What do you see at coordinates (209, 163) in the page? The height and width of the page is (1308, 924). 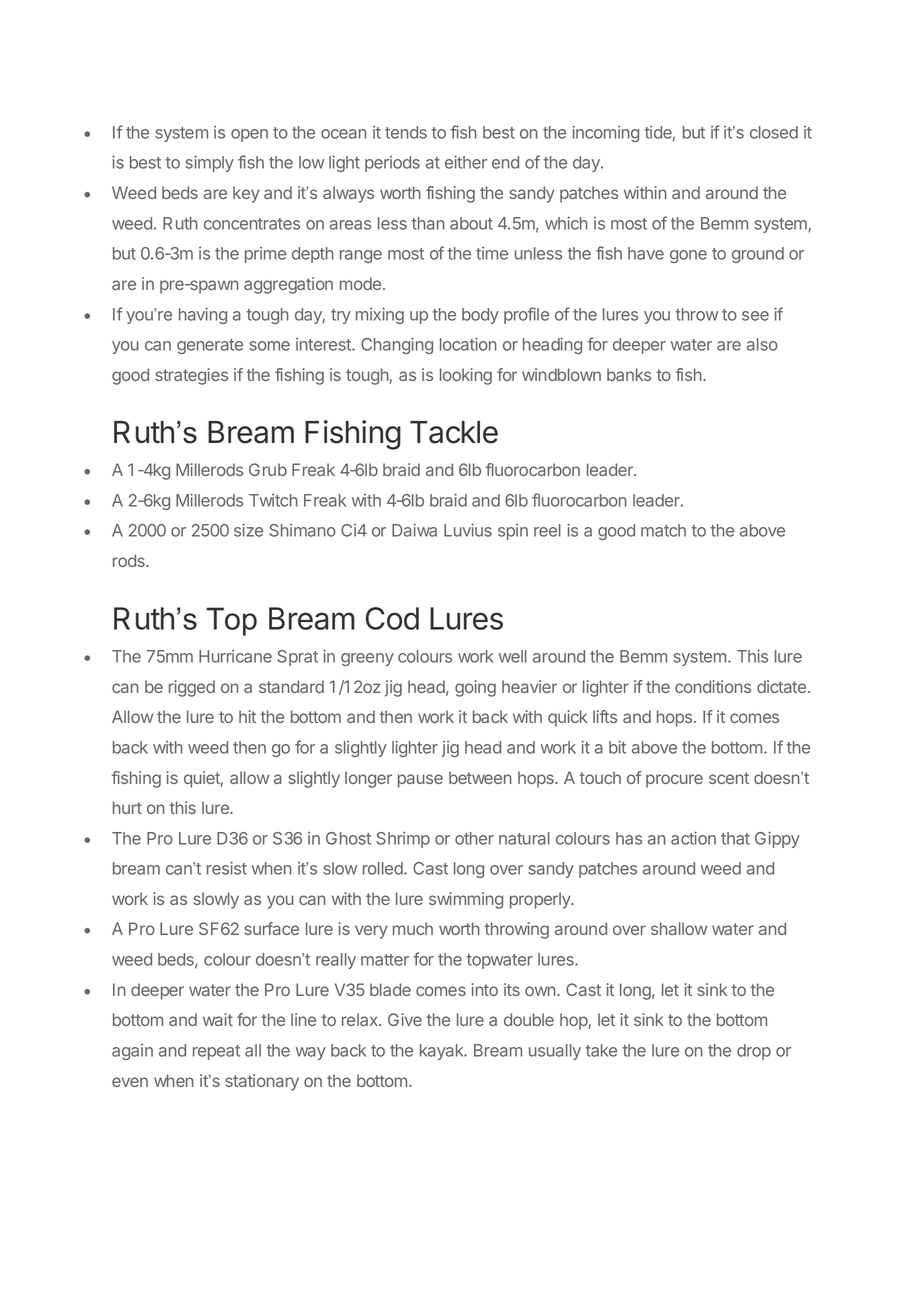 I see `simply` at bounding box center [209, 163].
